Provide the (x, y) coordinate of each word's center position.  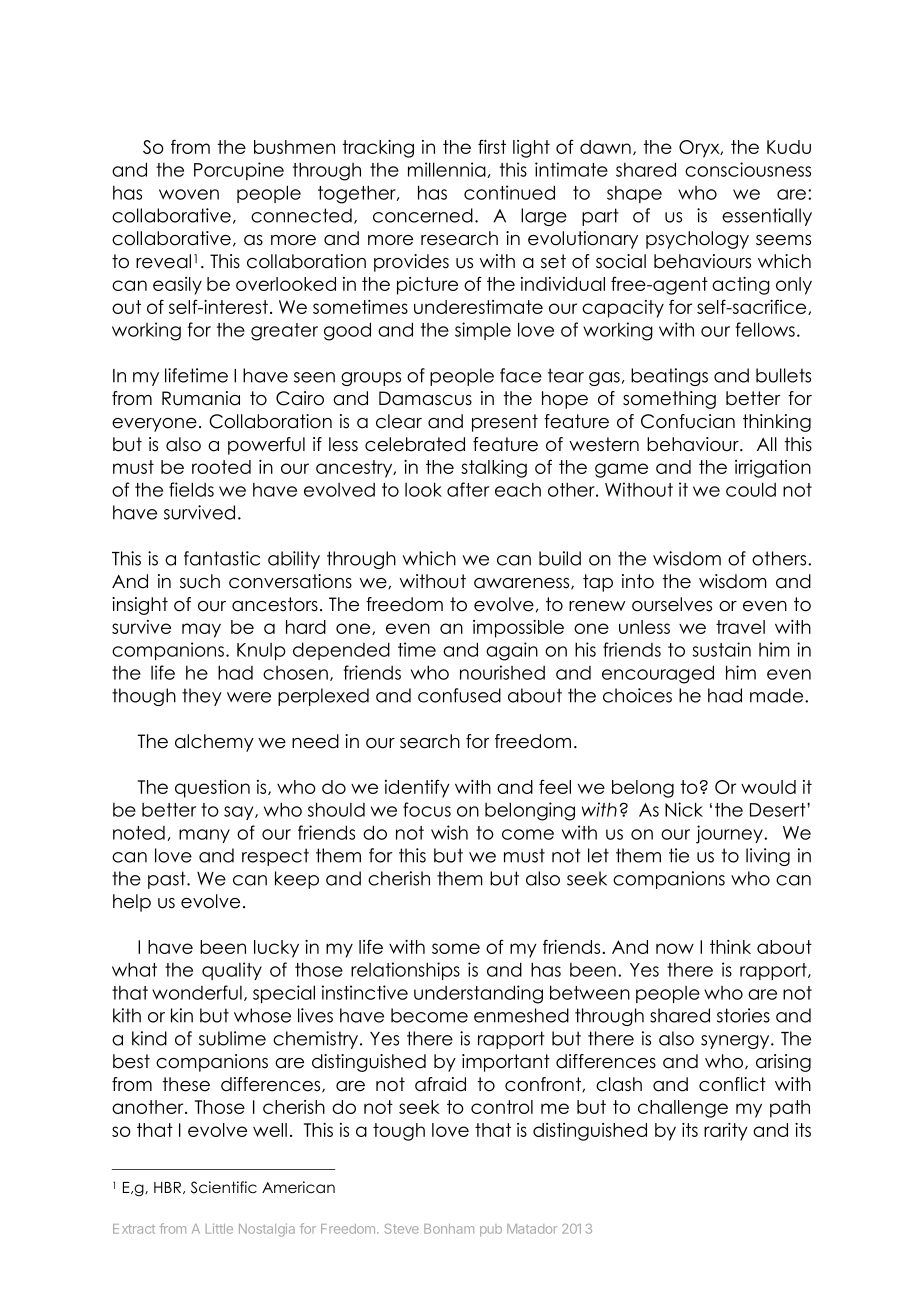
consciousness (748, 169)
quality (232, 971)
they (202, 697)
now (675, 948)
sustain (721, 649)
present (505, 423)
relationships (405, 971)
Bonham (449, 1229)
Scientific (224, 1187)
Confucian (688, 421)
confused (459, 695)
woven (189, 194)
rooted (221, 467)
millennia (447, 169)
